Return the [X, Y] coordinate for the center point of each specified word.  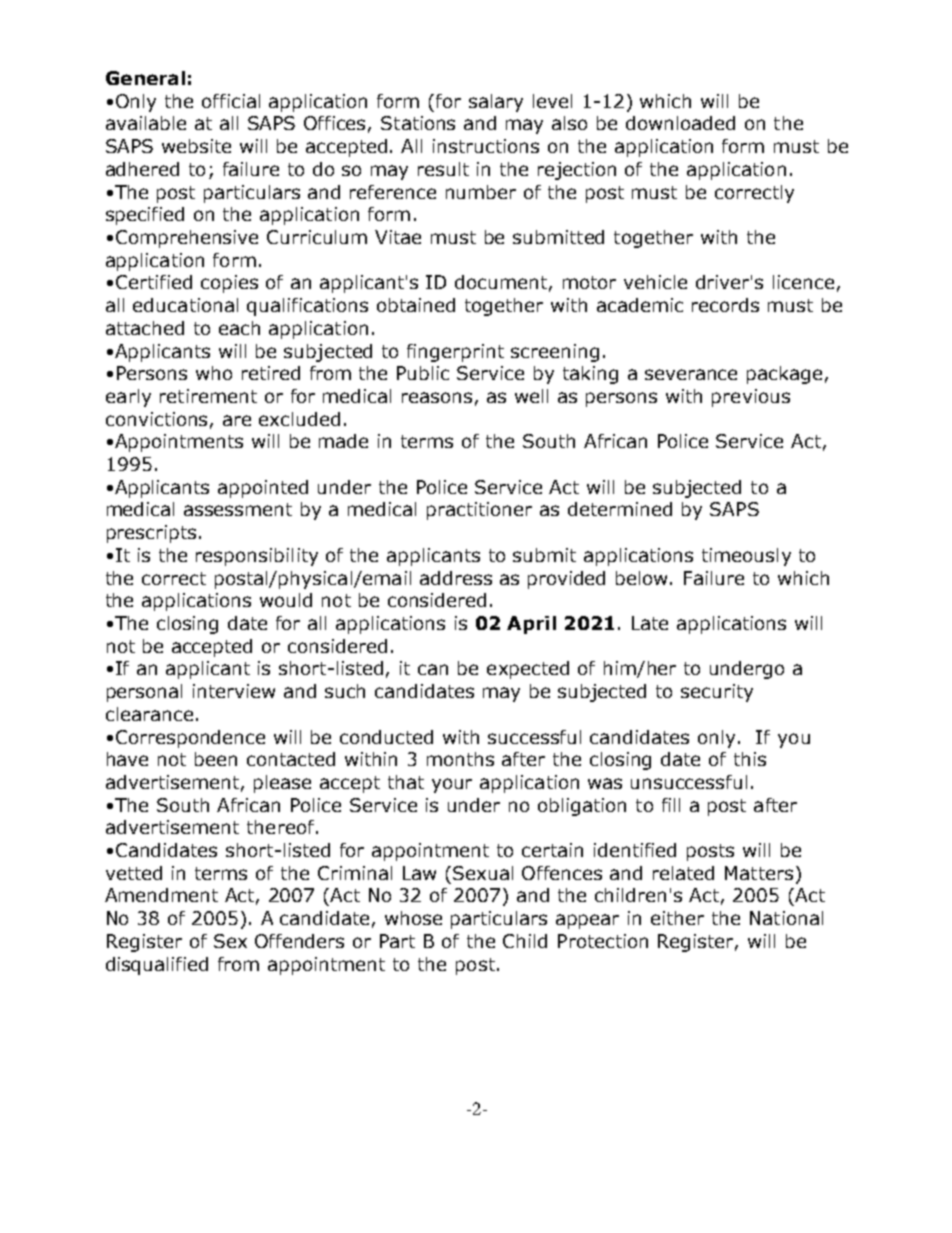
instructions [486, 146]
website [196, 146]
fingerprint [455, 353]
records [725, 305]
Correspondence [190, 739]
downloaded [680, 123]
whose [413, 918]
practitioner [479, 511]
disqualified [157, 966]
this [750, 759]
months [460, 759]
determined [620, 509]
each [239, 328]
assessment [238, 509]
